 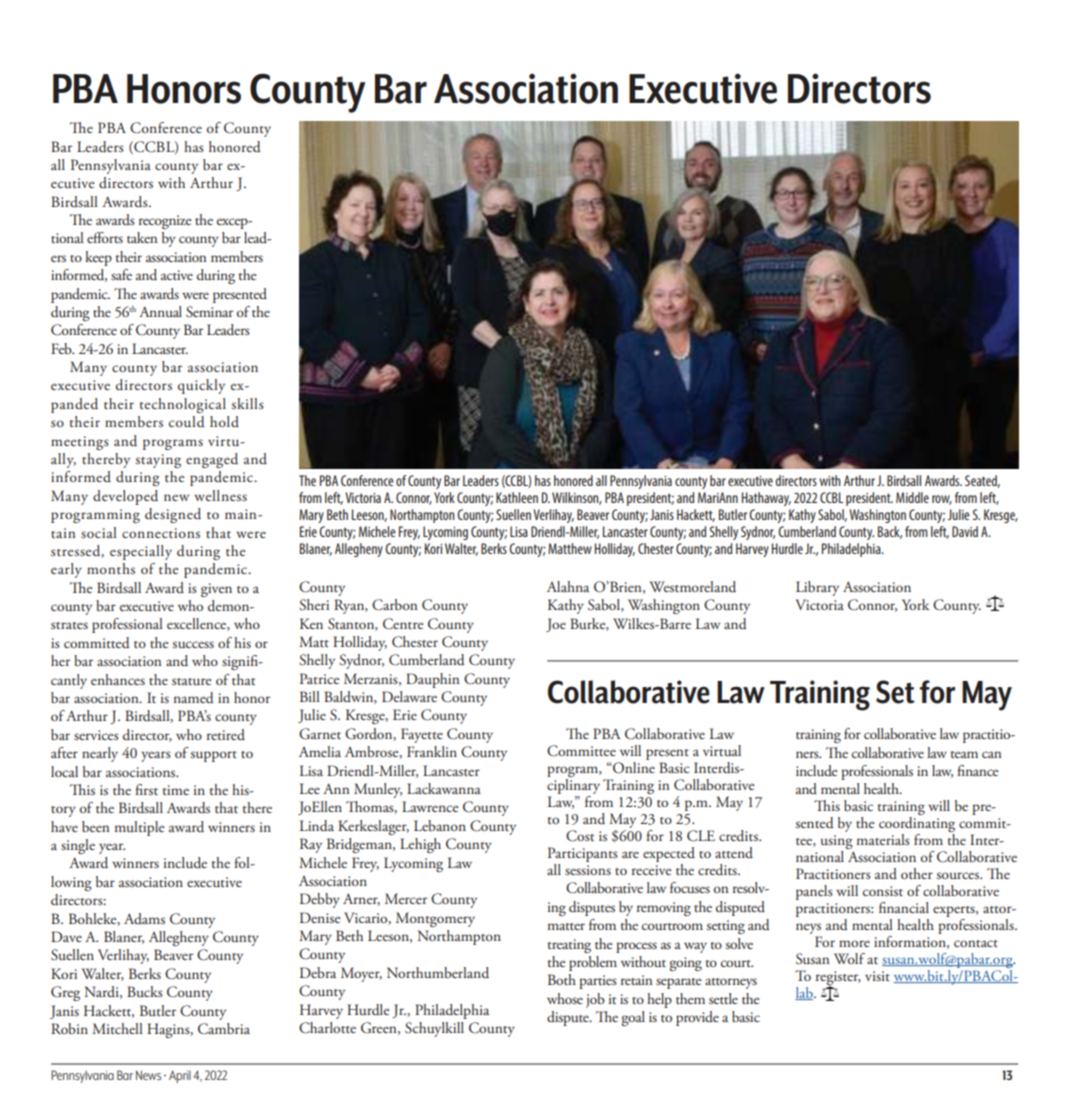 What do you see at coordinates (226, 734) in the screenshot?
I see `retired` at bounding box center [226, 734].
